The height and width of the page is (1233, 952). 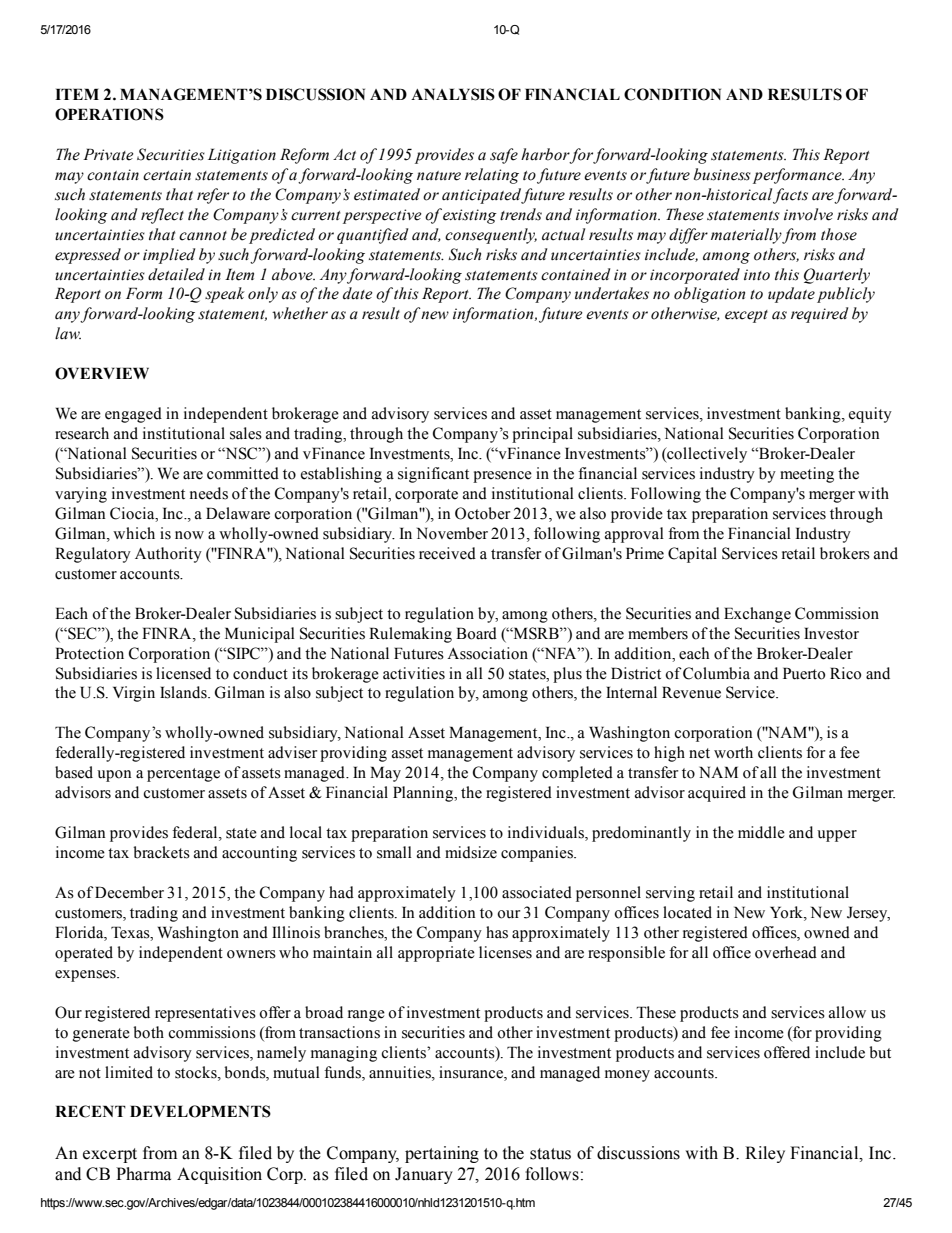 What do you see at coordinates (109, 114) in the page?
I see `OPERATIONS` at bounding box center [109, 114].
